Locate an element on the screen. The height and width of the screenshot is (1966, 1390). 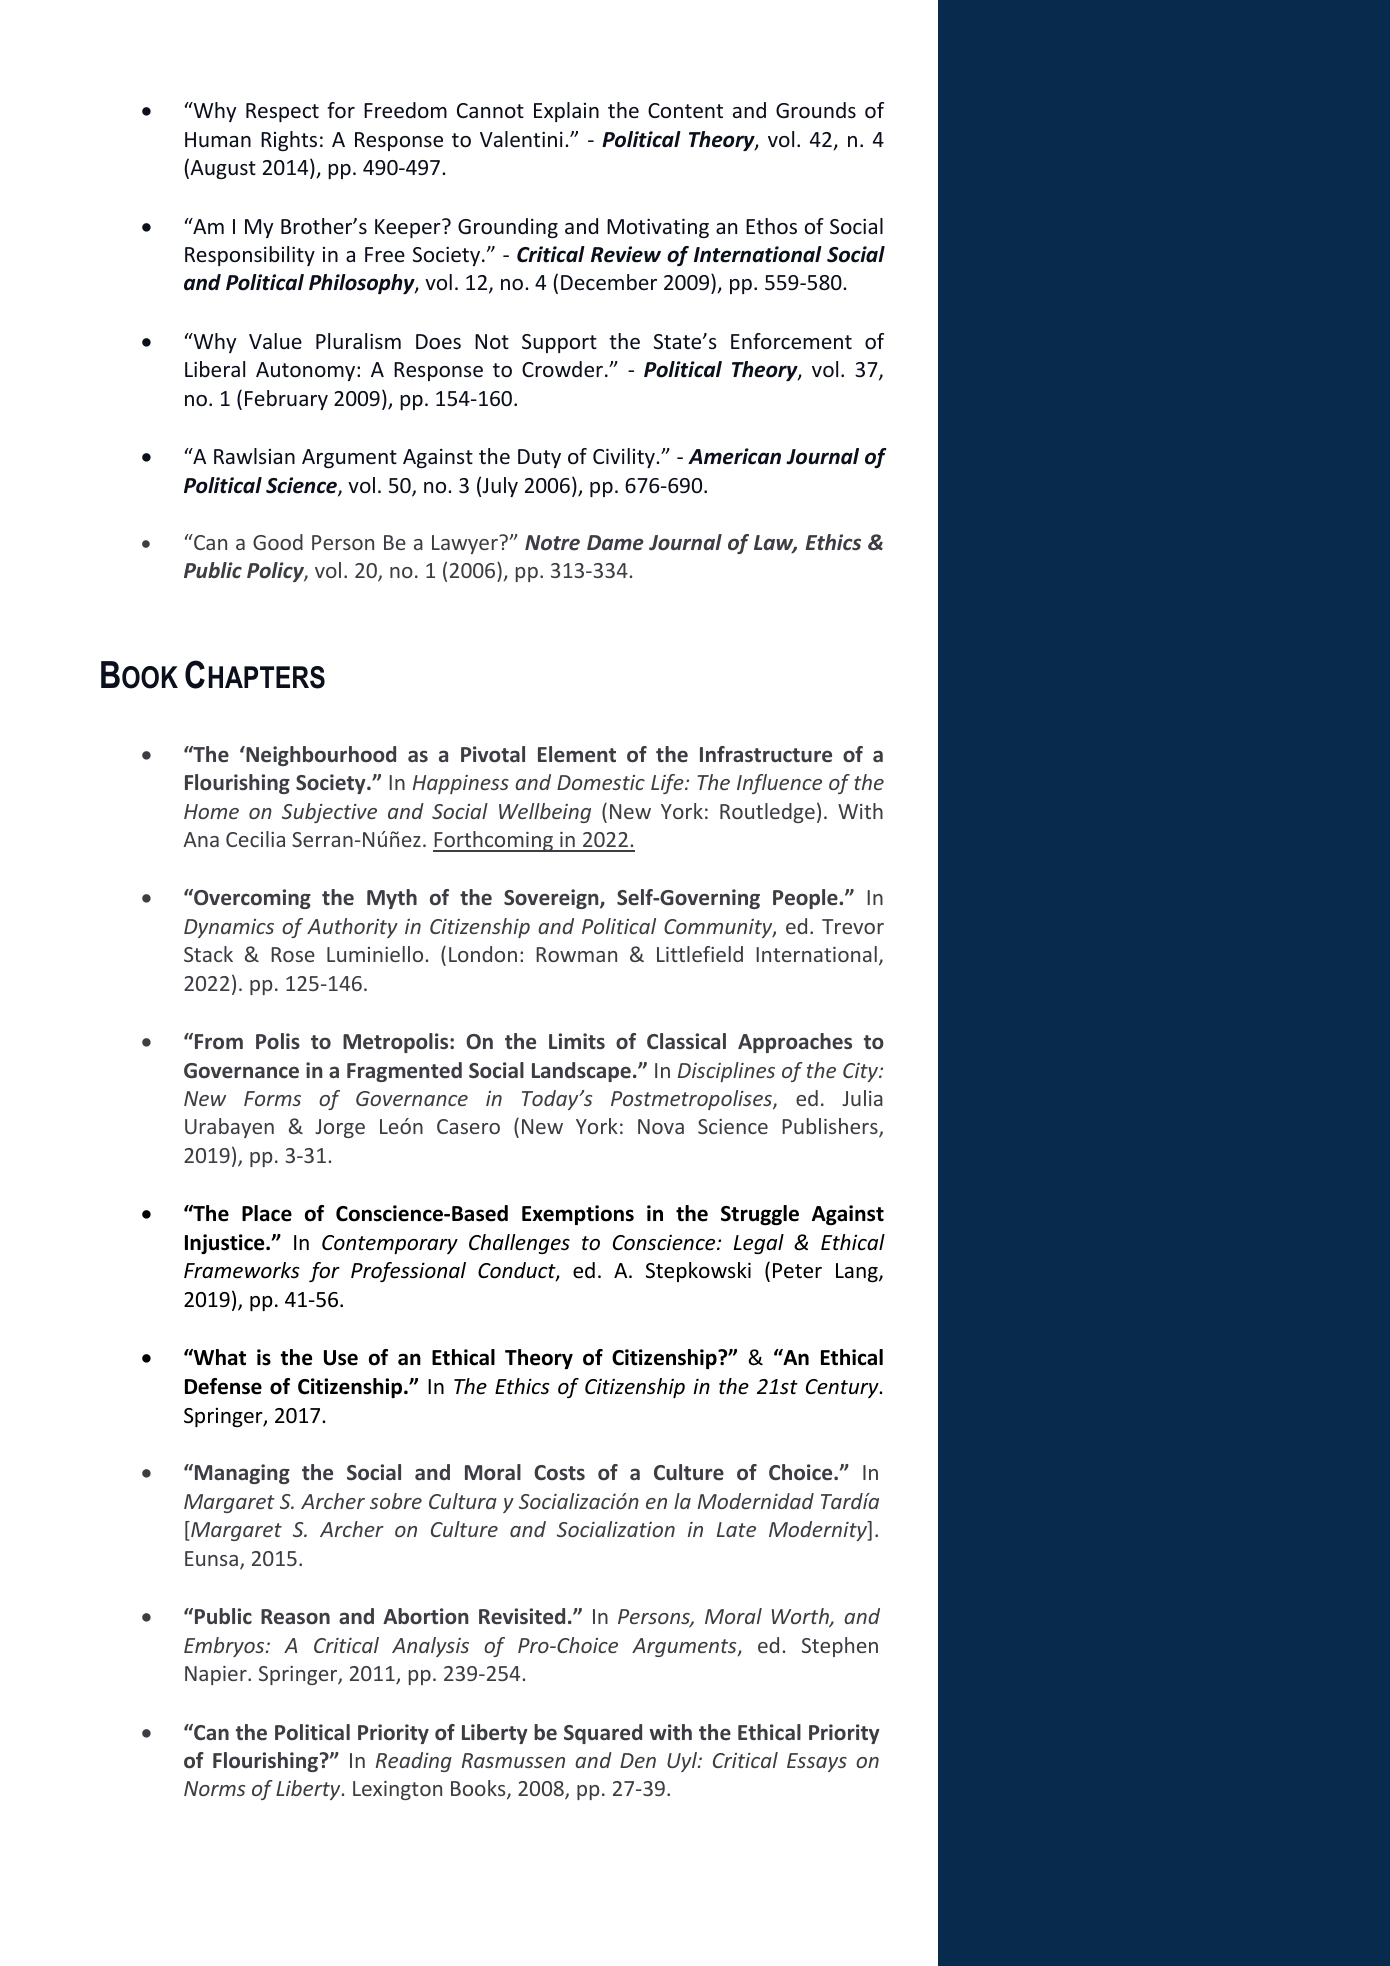
Place is located at coordinates (267, 1213).
